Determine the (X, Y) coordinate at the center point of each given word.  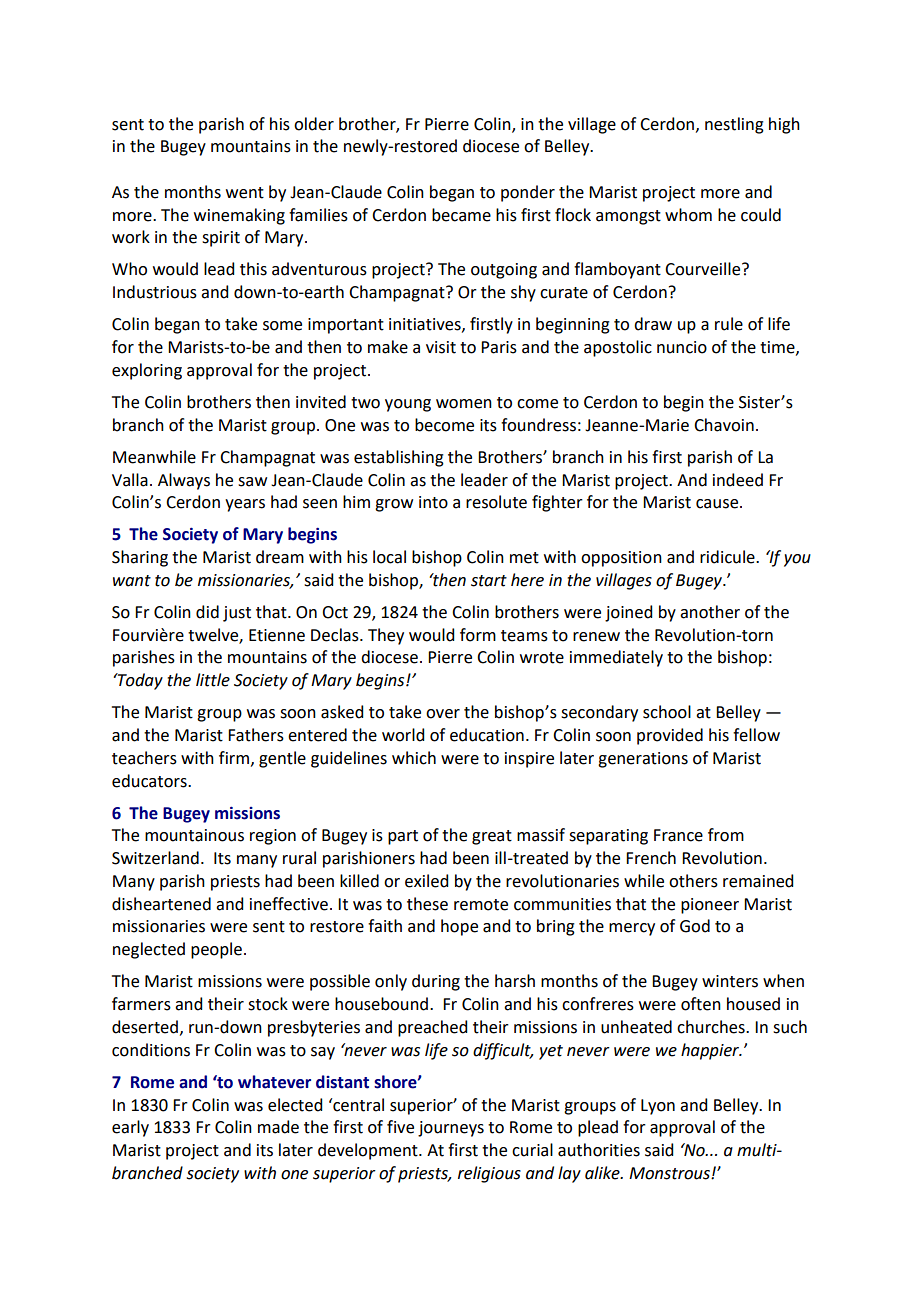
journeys (451, 1129)
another (710, 612)
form (478, 635)
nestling (734, 125)
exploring (147, 371)
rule (729, 324)
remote (481, 905)
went (245, 193)
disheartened (161, 904)
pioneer (710, 906)
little (213, 680)
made (278, 1127)
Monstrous (670, 1173)
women (464, 404)
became (461, 215)
